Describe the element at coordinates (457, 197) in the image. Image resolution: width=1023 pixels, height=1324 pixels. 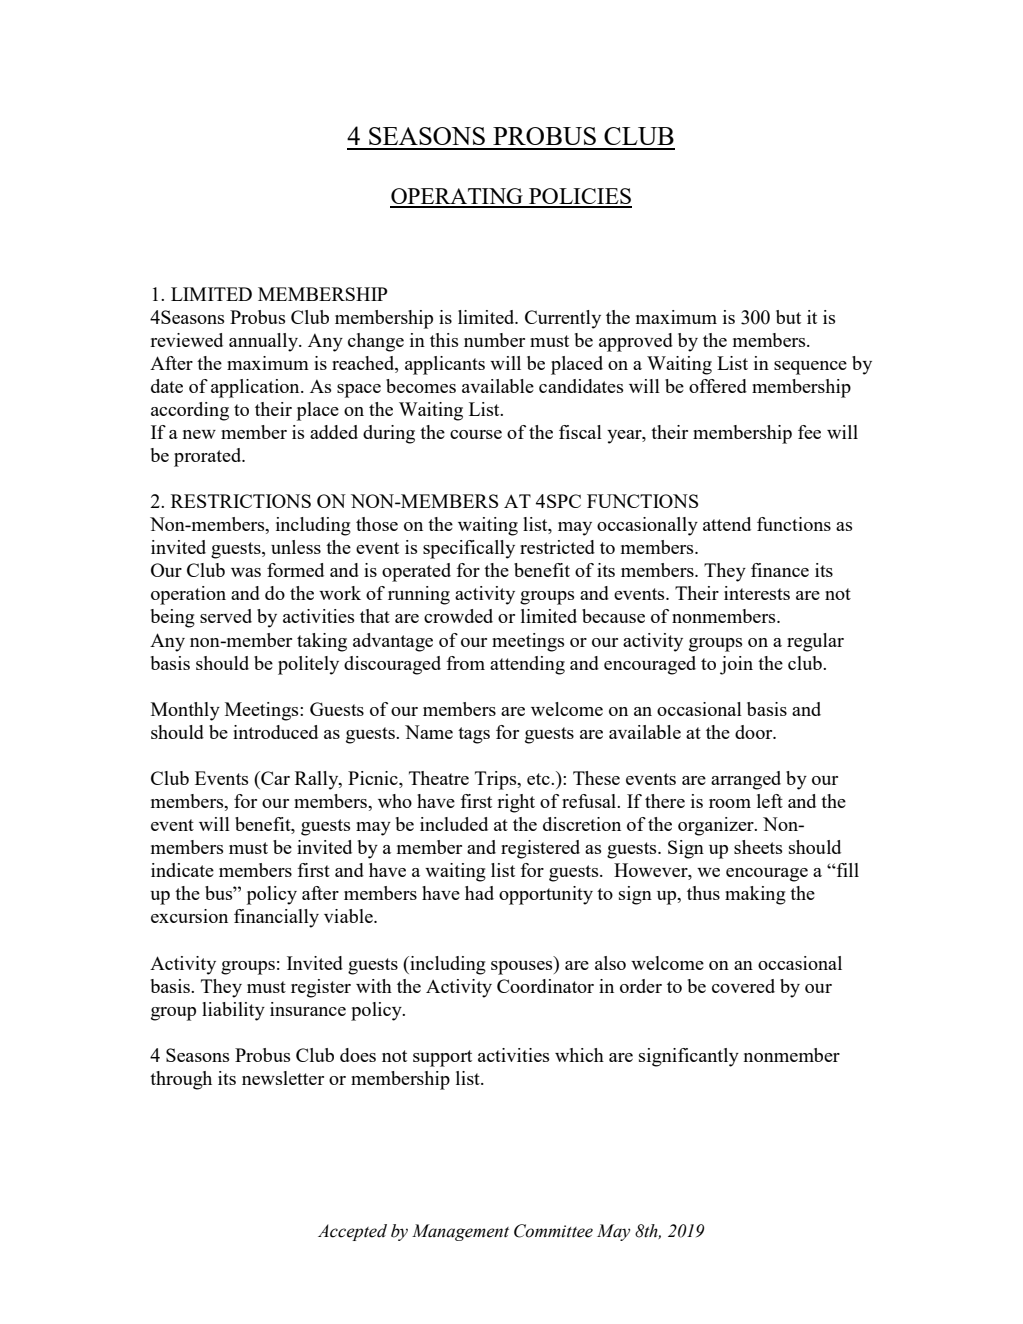
I see `OPERATING` at that location.
